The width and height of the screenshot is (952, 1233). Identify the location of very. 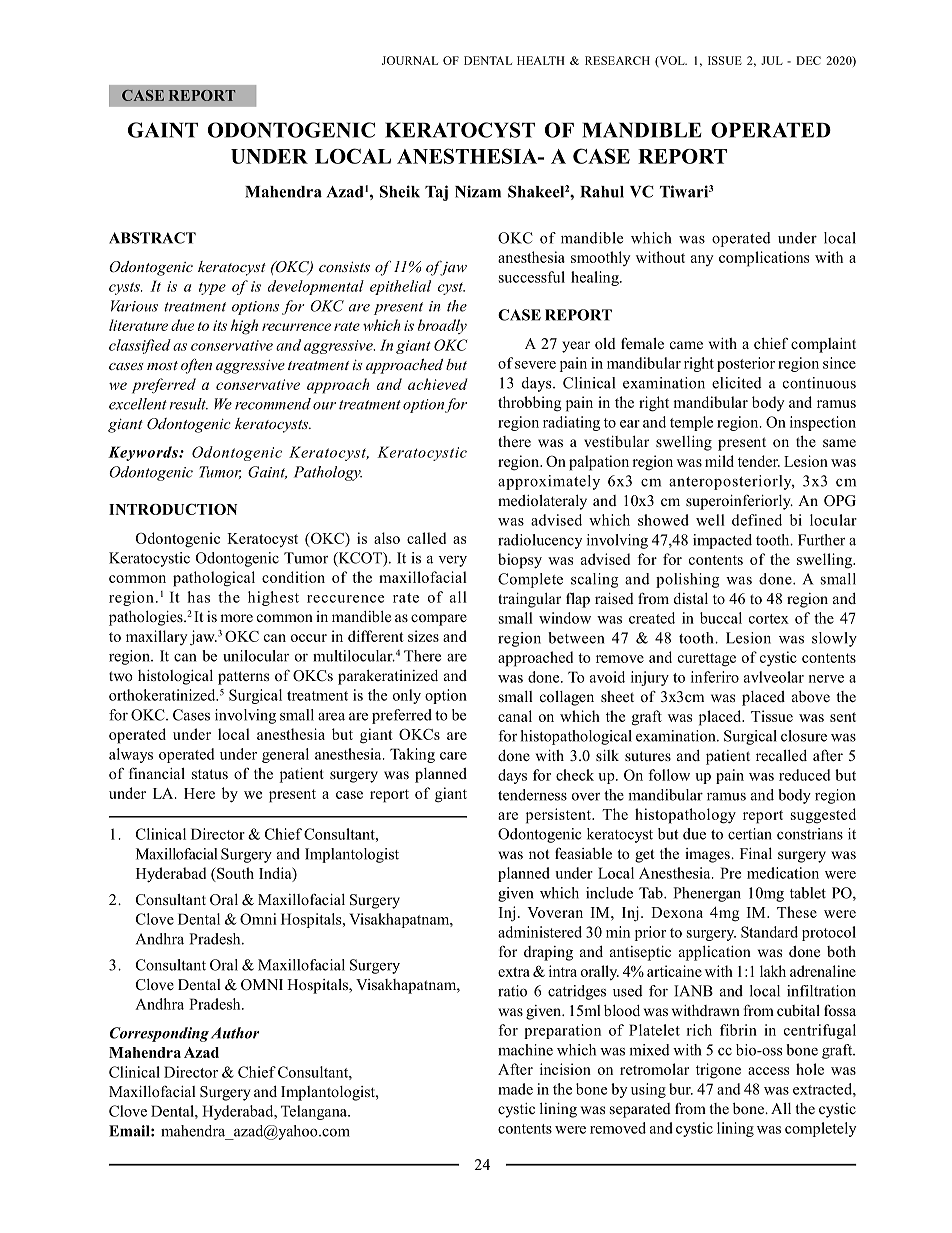
(452, 561).
